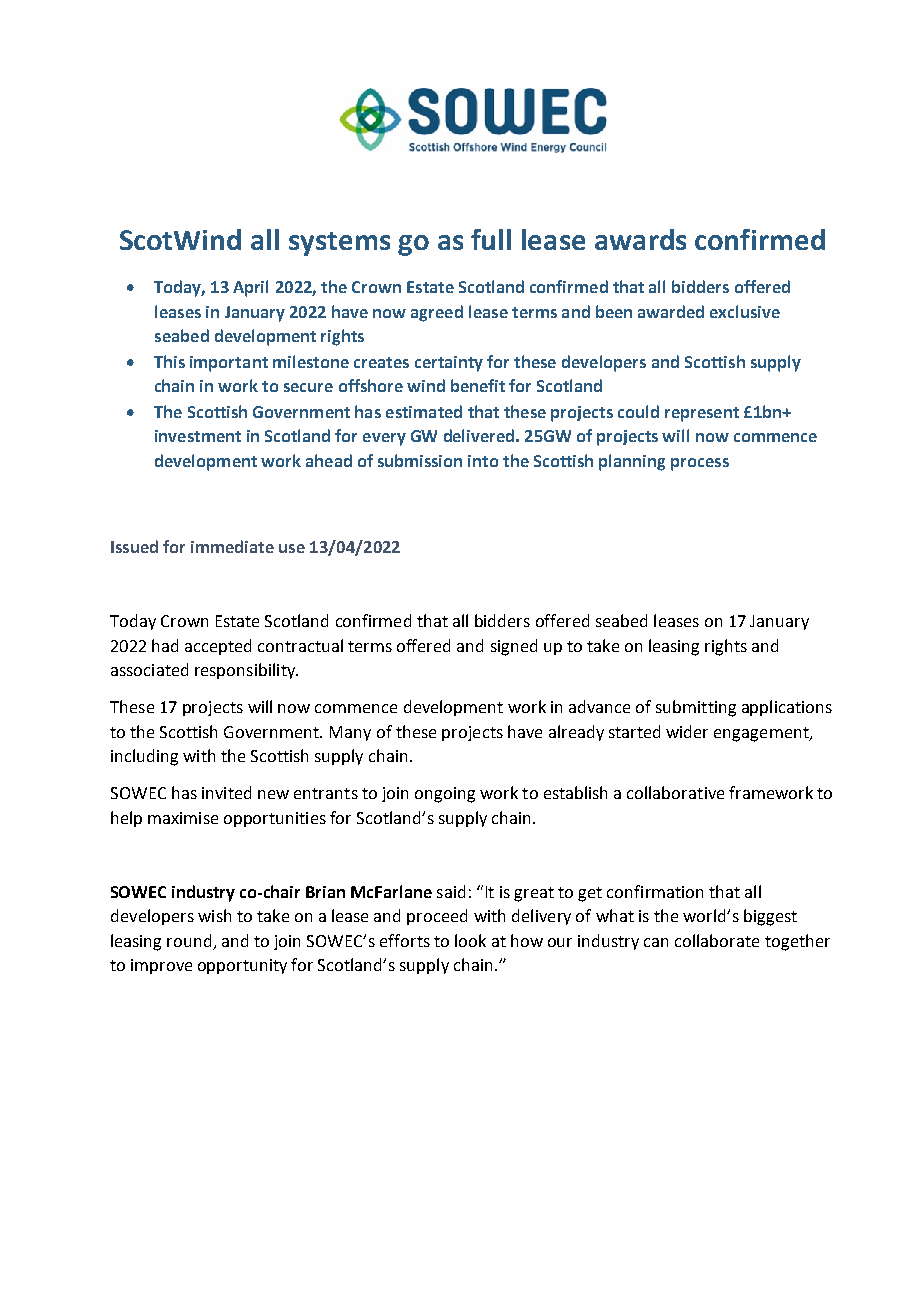  What do you see at coordinates (675, 792) in the screenshot?
I see `collaborative` at bounding box center [675, 792].
